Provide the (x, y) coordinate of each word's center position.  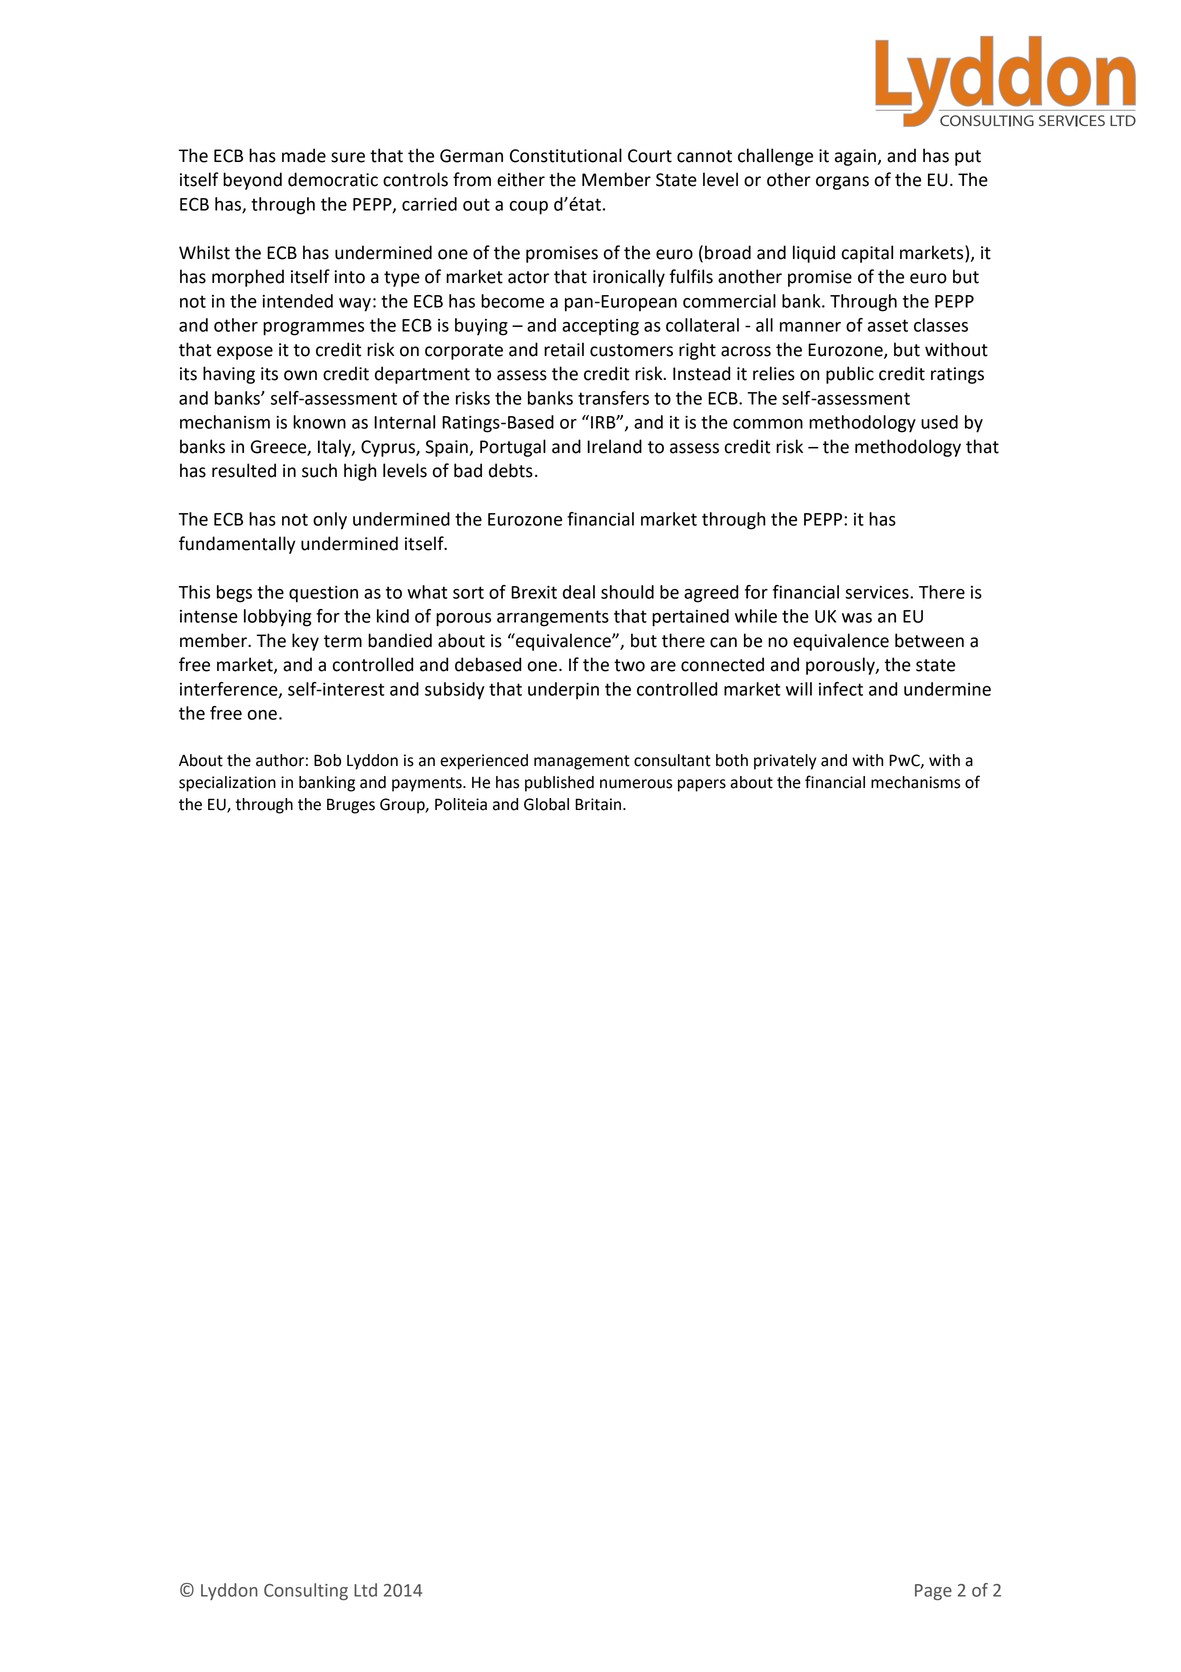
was (857, 618)
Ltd (365, 1590)
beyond (252, 181)
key (305, 642)
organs (842, 183)
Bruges (351, 806)
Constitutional (566, 155)
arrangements (553, 618)
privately (785, 762)
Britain (599, 804)
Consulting (306, 1591)
